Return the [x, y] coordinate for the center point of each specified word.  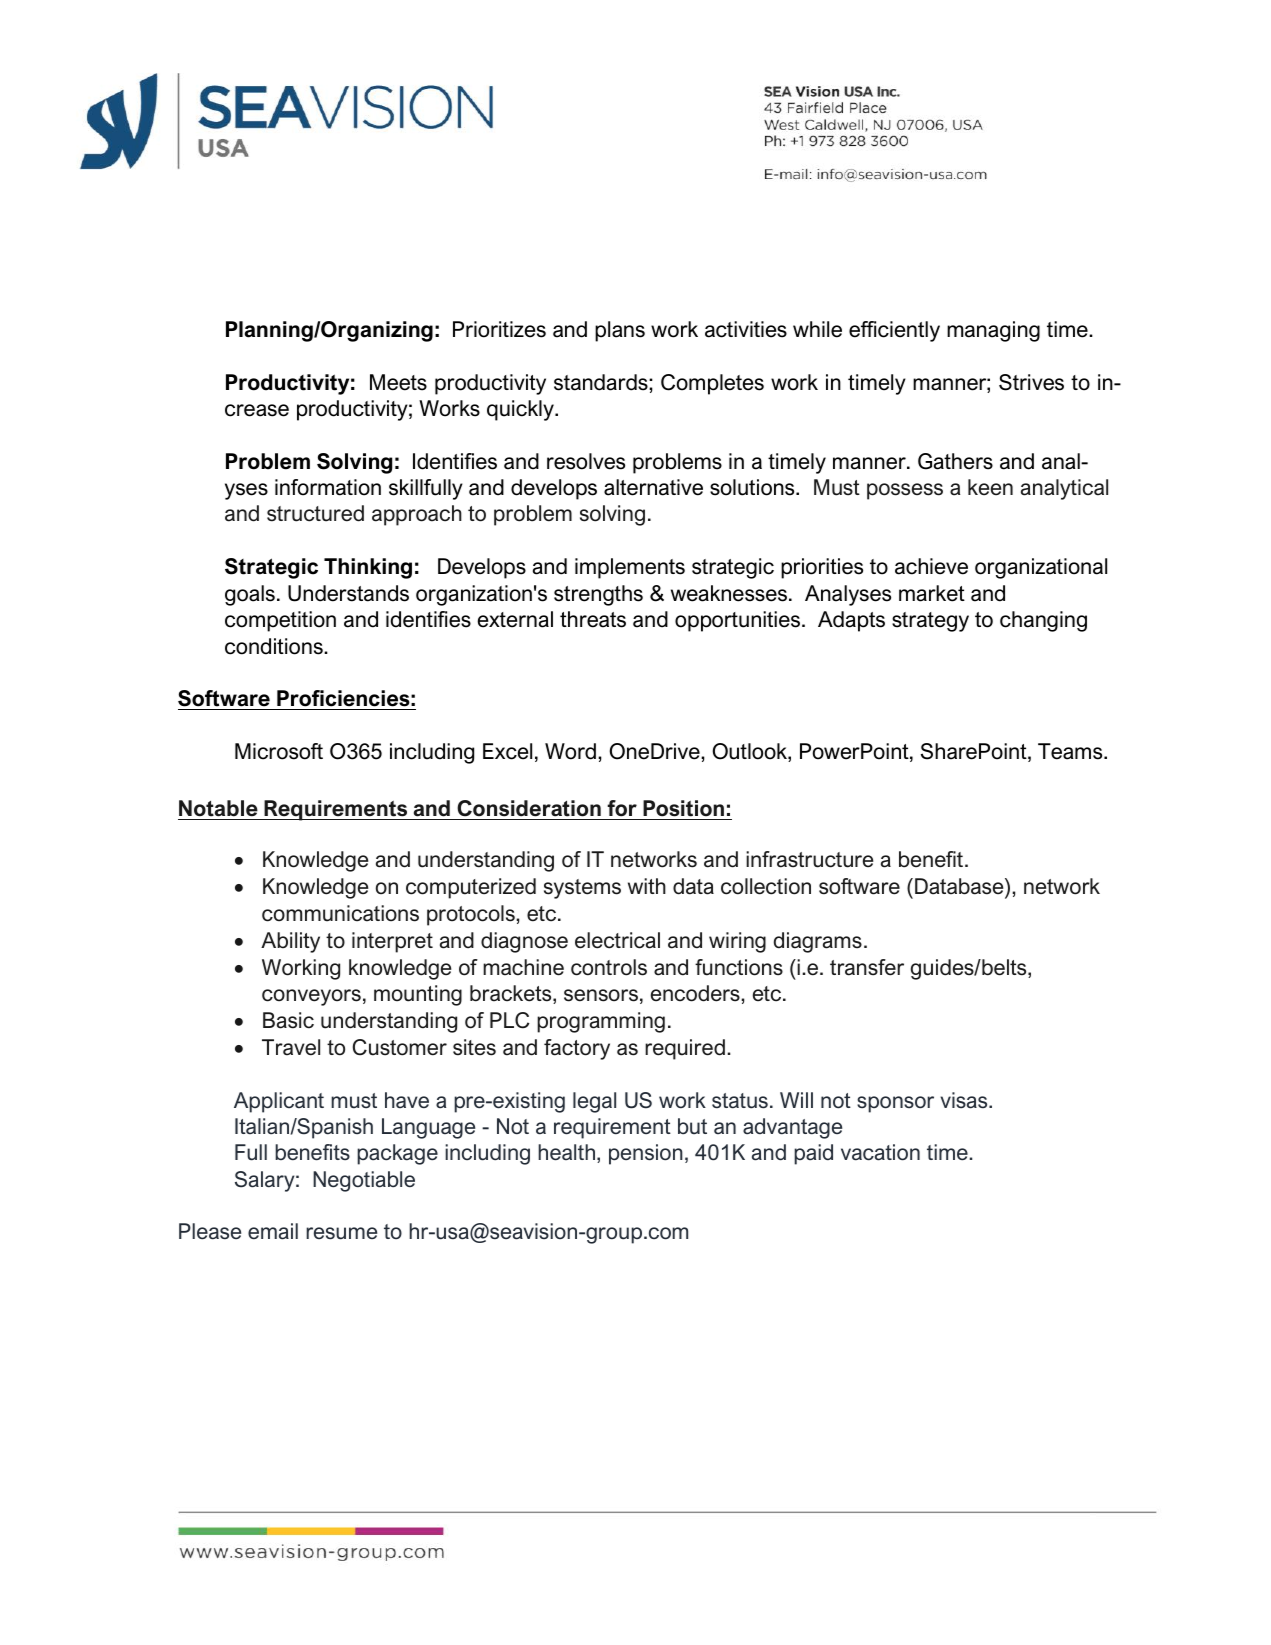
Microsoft [279, 751]
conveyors [311, 997]
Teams [1071, 751]
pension [646, 1154]
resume [341, 1233]
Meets [398, 382]
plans [620, 331]
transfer [867, 967]
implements [630, 568]
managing [993, 331]
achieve [931, 566]
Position [683, 808]
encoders [696, 993]
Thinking [368, 568]
